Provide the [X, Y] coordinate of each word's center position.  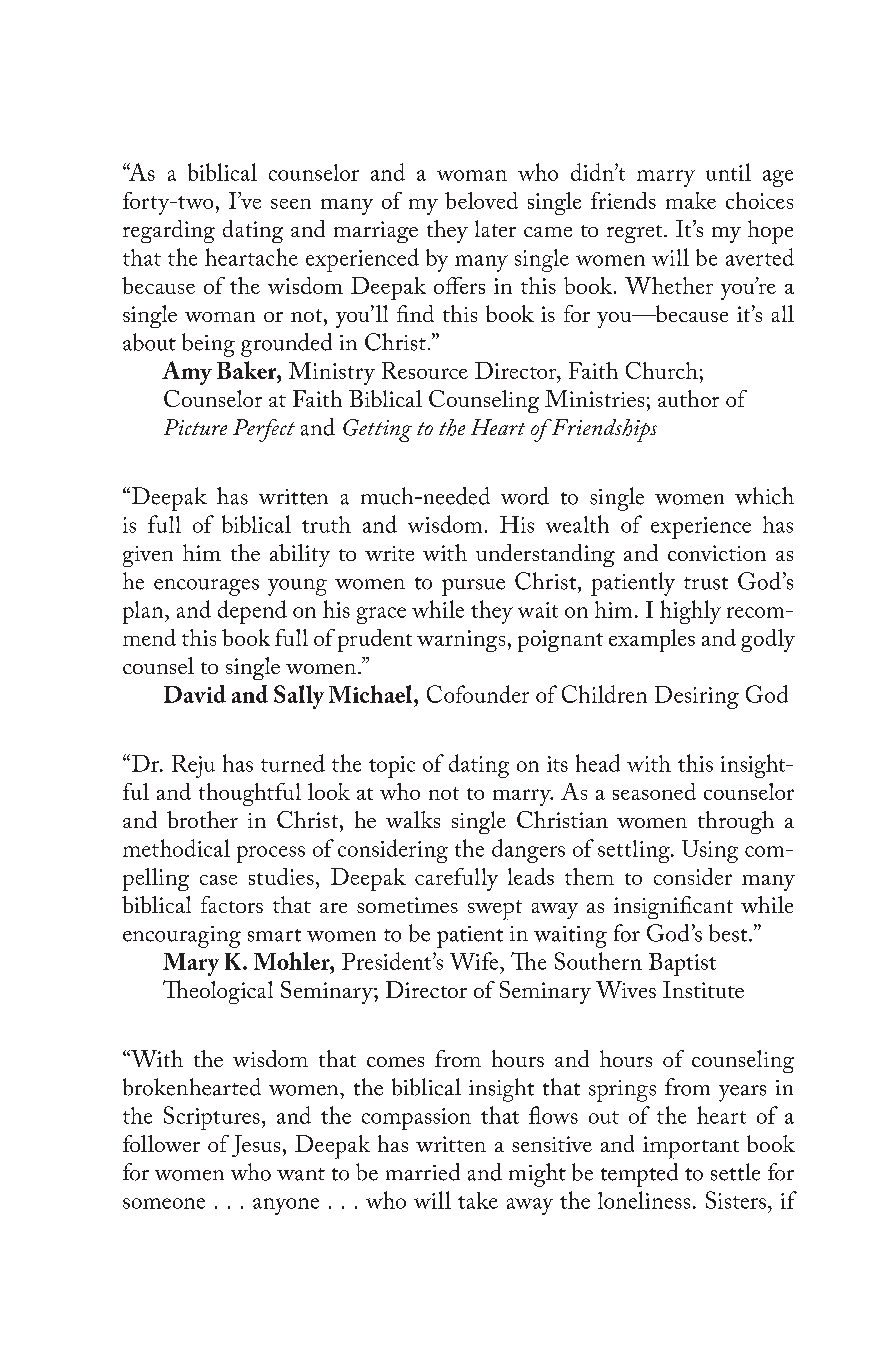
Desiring [697, 697]
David [195, 694]
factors [232, 904]
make [691, 200]
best [729, 933]
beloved [481, 200]
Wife [475, 961]
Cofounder [478, 694]
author [688, 398]
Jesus [256, 1146]
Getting [377, 430]
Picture [195, 427]
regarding [169, 231]
